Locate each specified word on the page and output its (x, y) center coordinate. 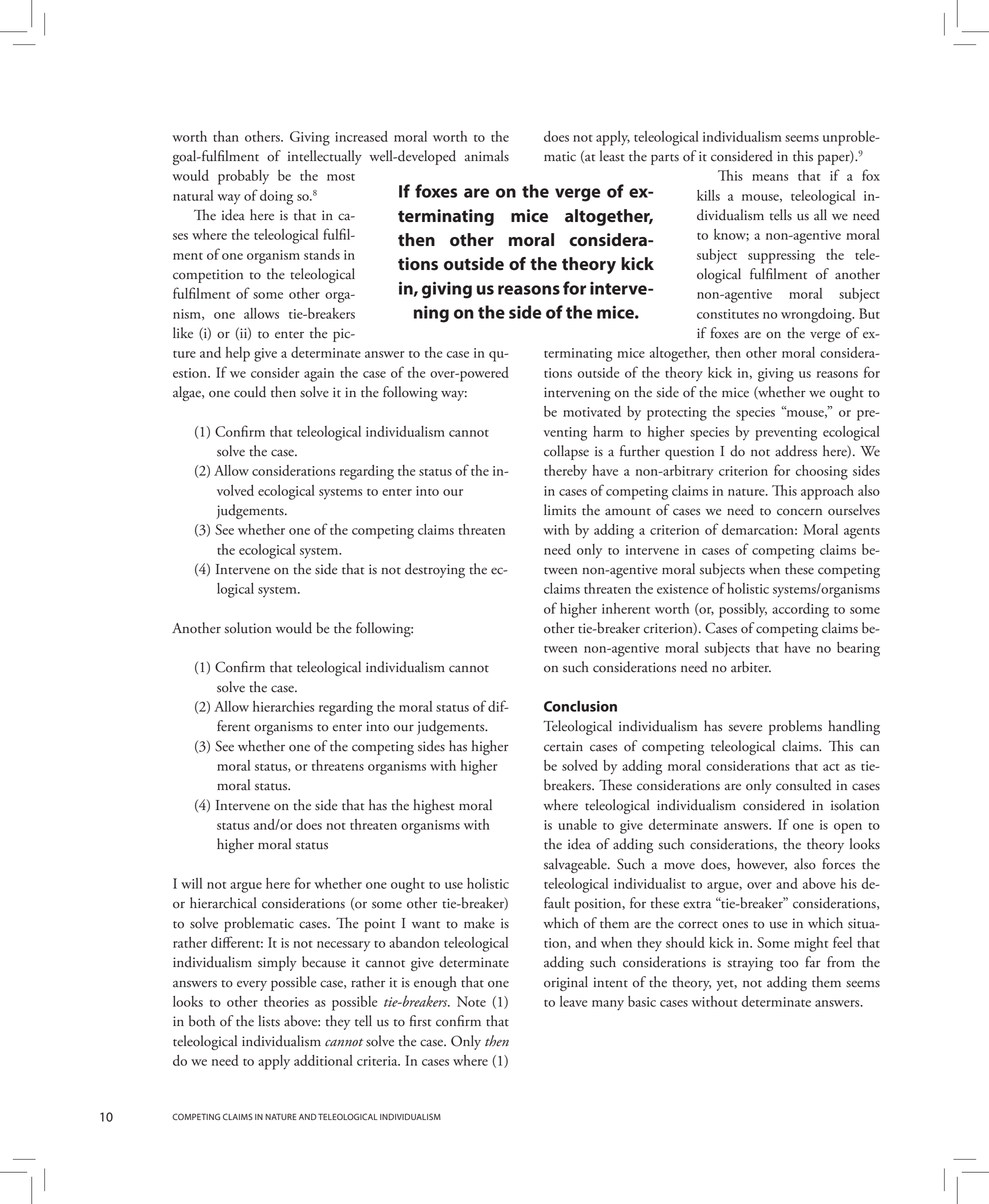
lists (269, 1021)
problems (795, 727)
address (796, 451)
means (770, 177)
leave (573, 1001)
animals (487, 156)
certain (563, 746)
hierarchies (283, 706)
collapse (566, 452)
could (250, 392)
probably (243, 177)
